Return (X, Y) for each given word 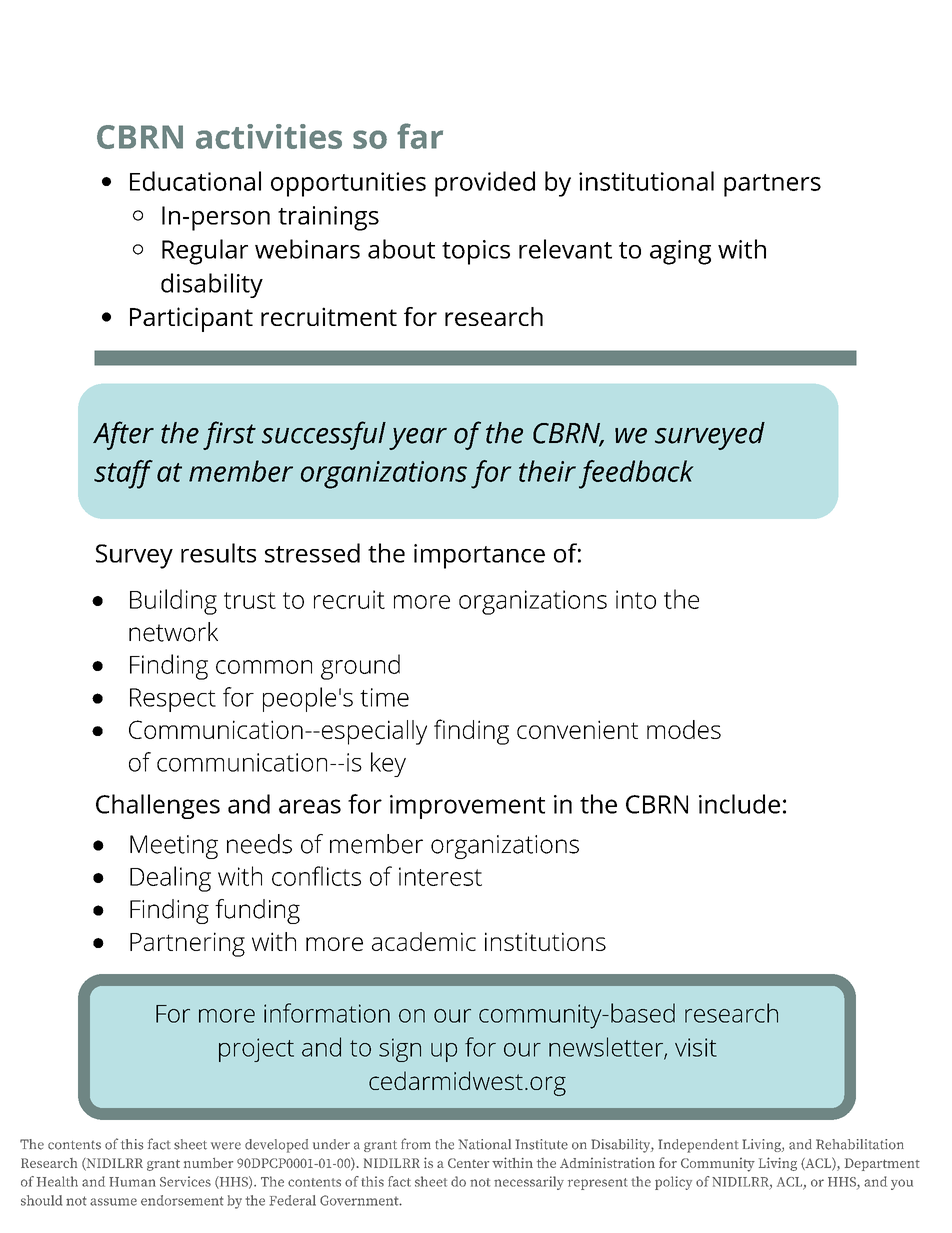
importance (479, 556)
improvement (467, 807)
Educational (195, 181)
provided (485, 184)
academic (424, 941)
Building (173, 602)
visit (696, 1047)
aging (680, 252)
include (739, 804)
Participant (191, 319)
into (636, 599)
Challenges (158, 806)
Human (132, 1182)
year (418, 439)
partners (772, 185)
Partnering (187, 944)
